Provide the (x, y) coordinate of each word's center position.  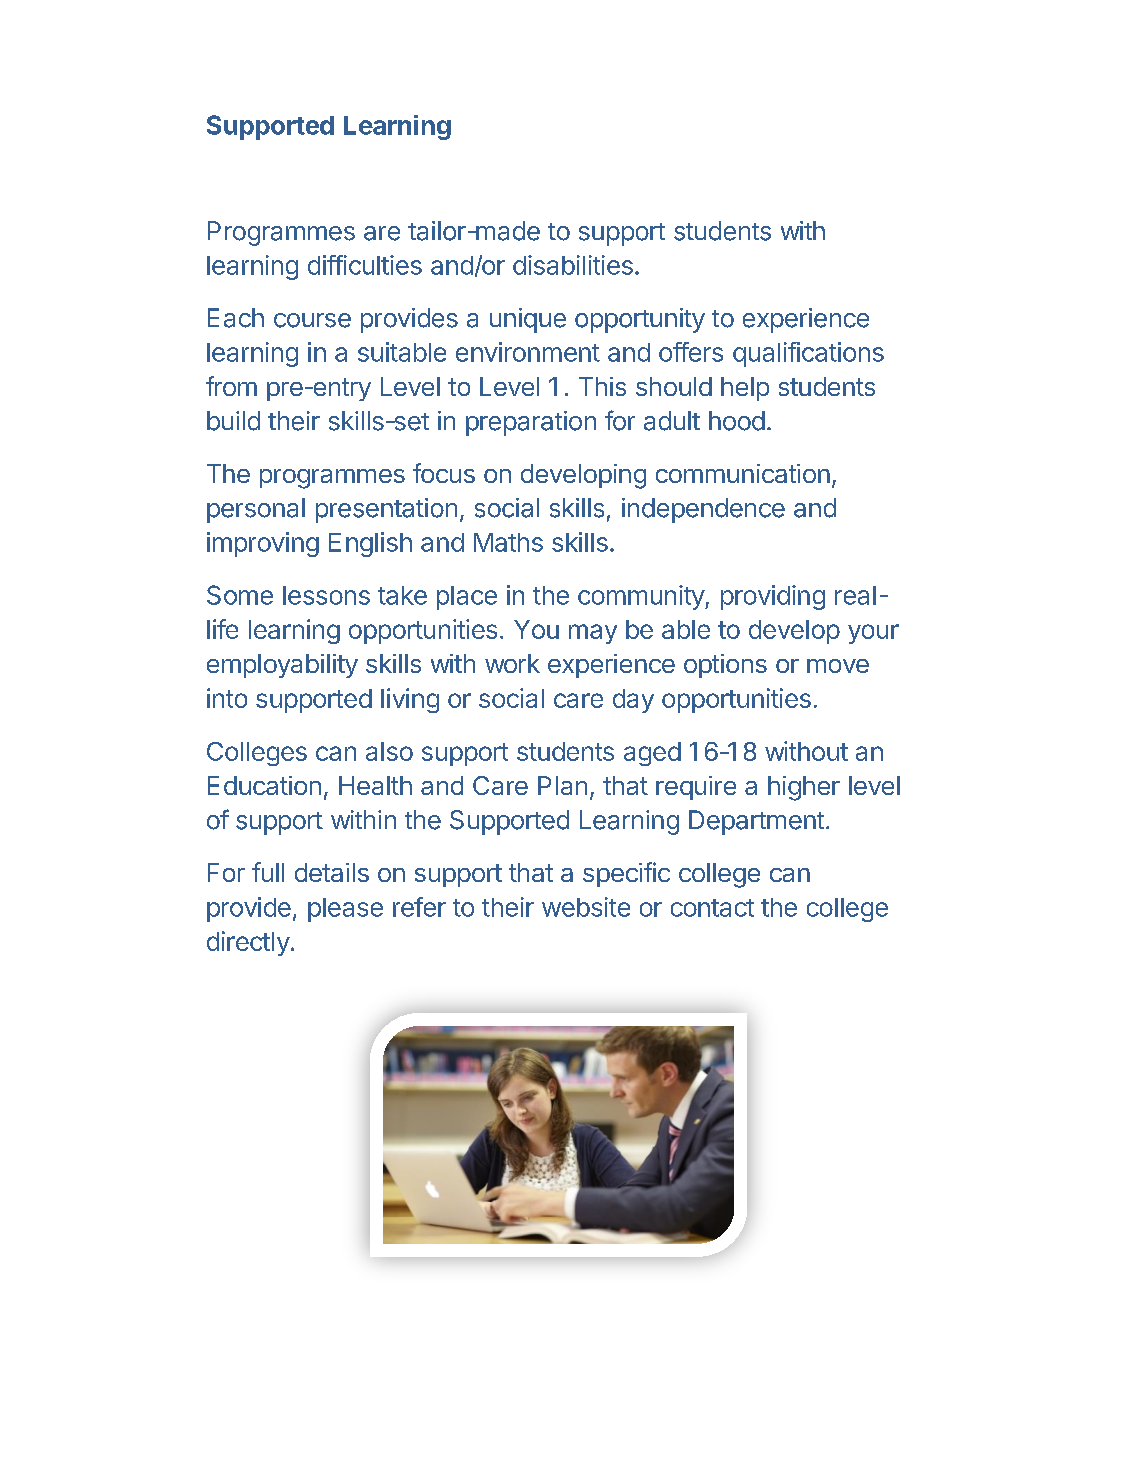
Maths (508, 542)
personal (256, 510)
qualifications (808, 354)
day (633, 701)
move (838, 666)
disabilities (573, 265)
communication (743, 473)
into (227, 698)
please (345, 910)
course (312, 320)
